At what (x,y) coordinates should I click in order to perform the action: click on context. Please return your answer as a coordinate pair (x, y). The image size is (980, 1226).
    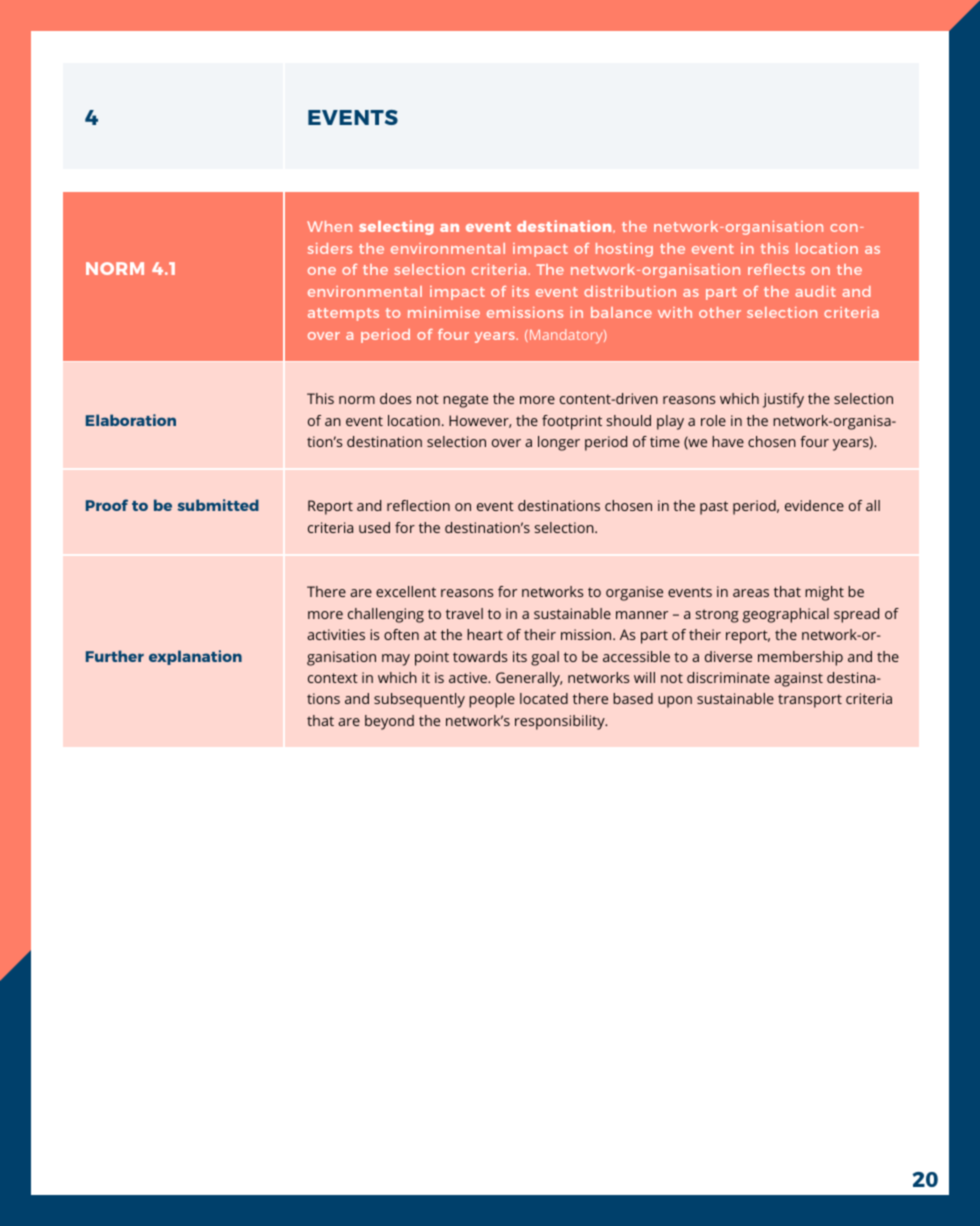
    Looking at the image, I should click on (333, 678).
